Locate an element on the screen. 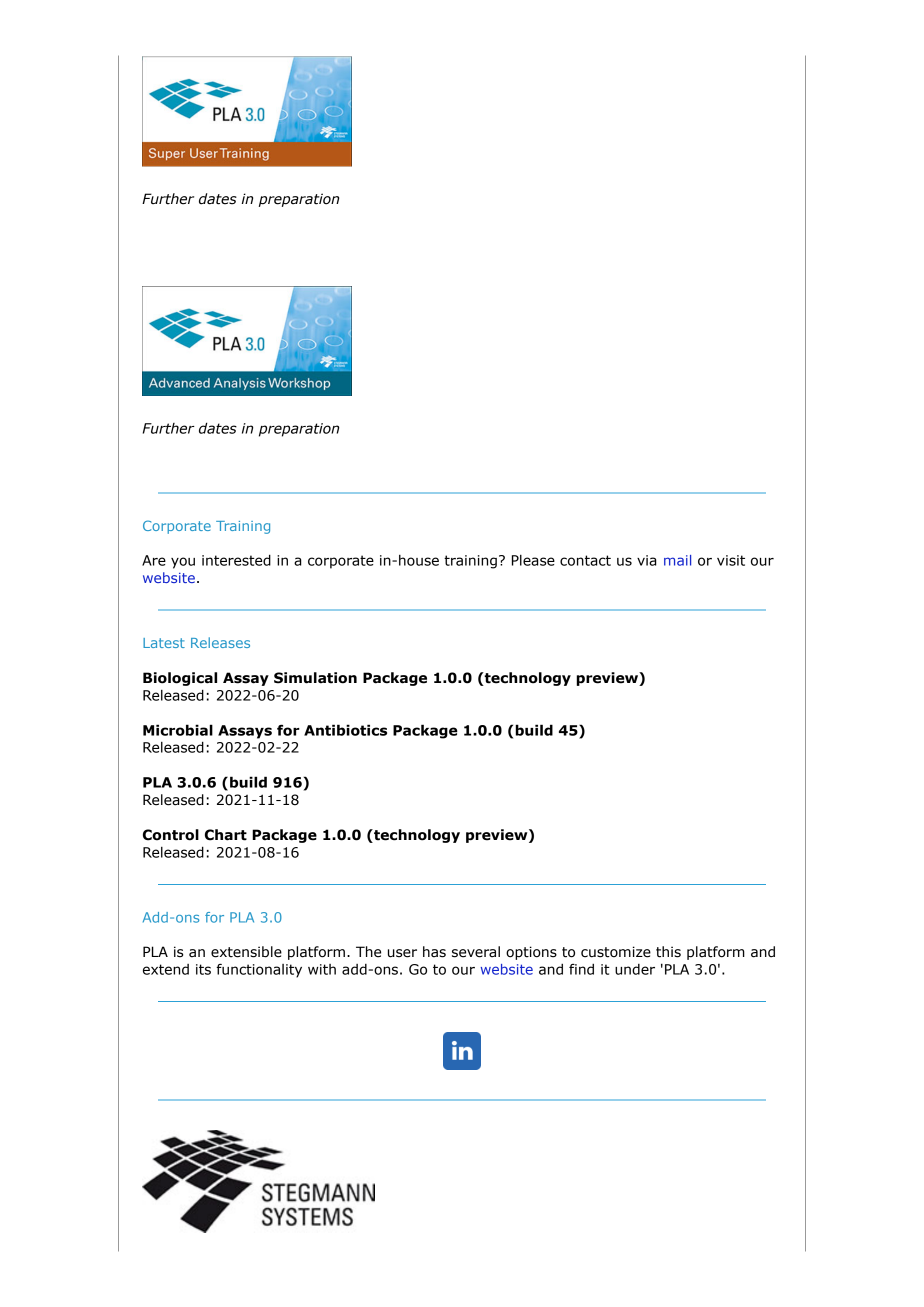 Image resolution: width=924 pixels, height=1307 pixels. extensible is located at coordinates (246, 952).
